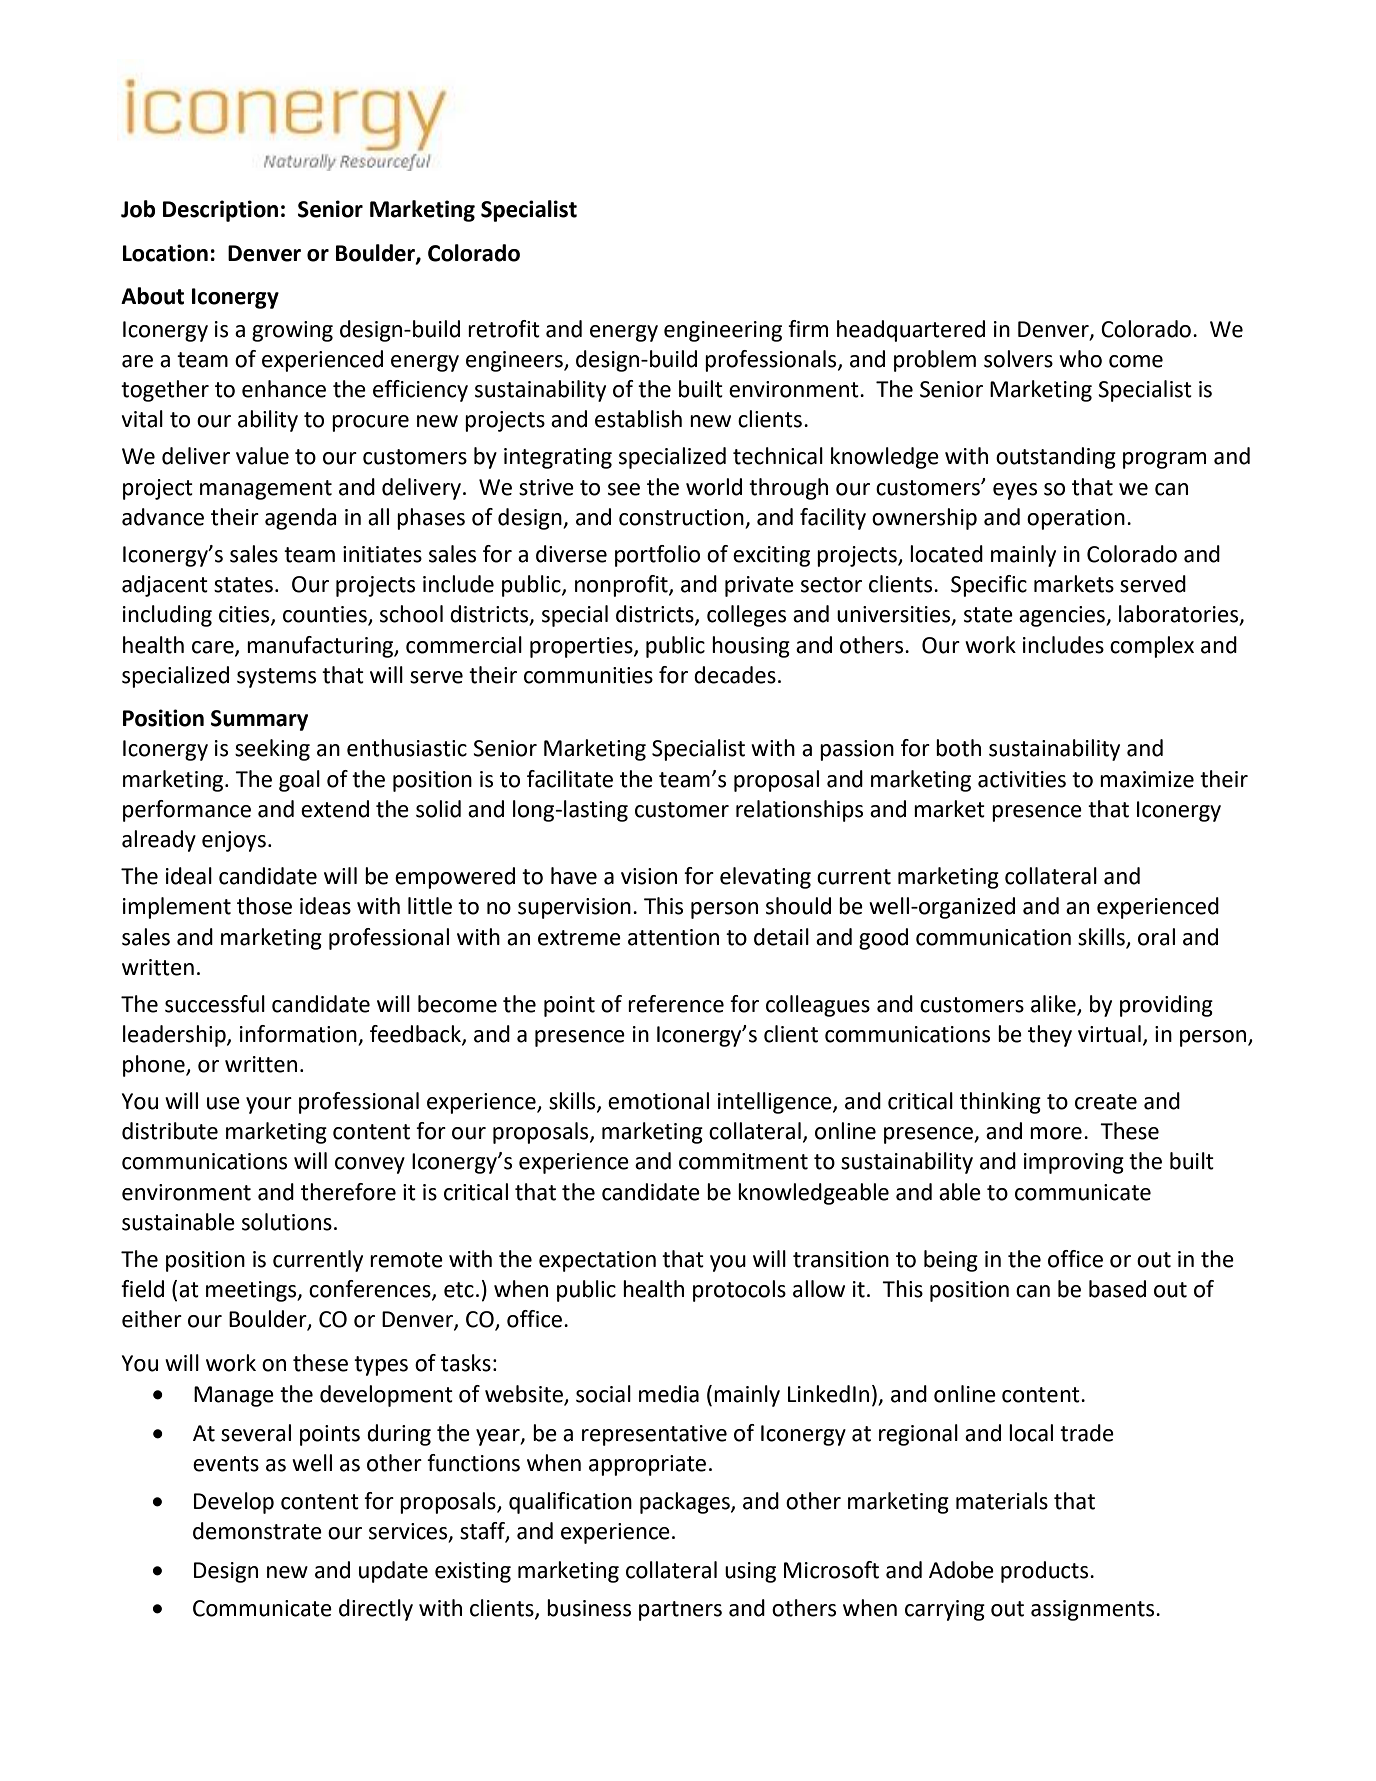 The height and width of the screenshot is (1781, 1376). What do you see at coordinates (1063, 616) in the screenshot?
I see `agencies` at bounding box center [1063, 616].
